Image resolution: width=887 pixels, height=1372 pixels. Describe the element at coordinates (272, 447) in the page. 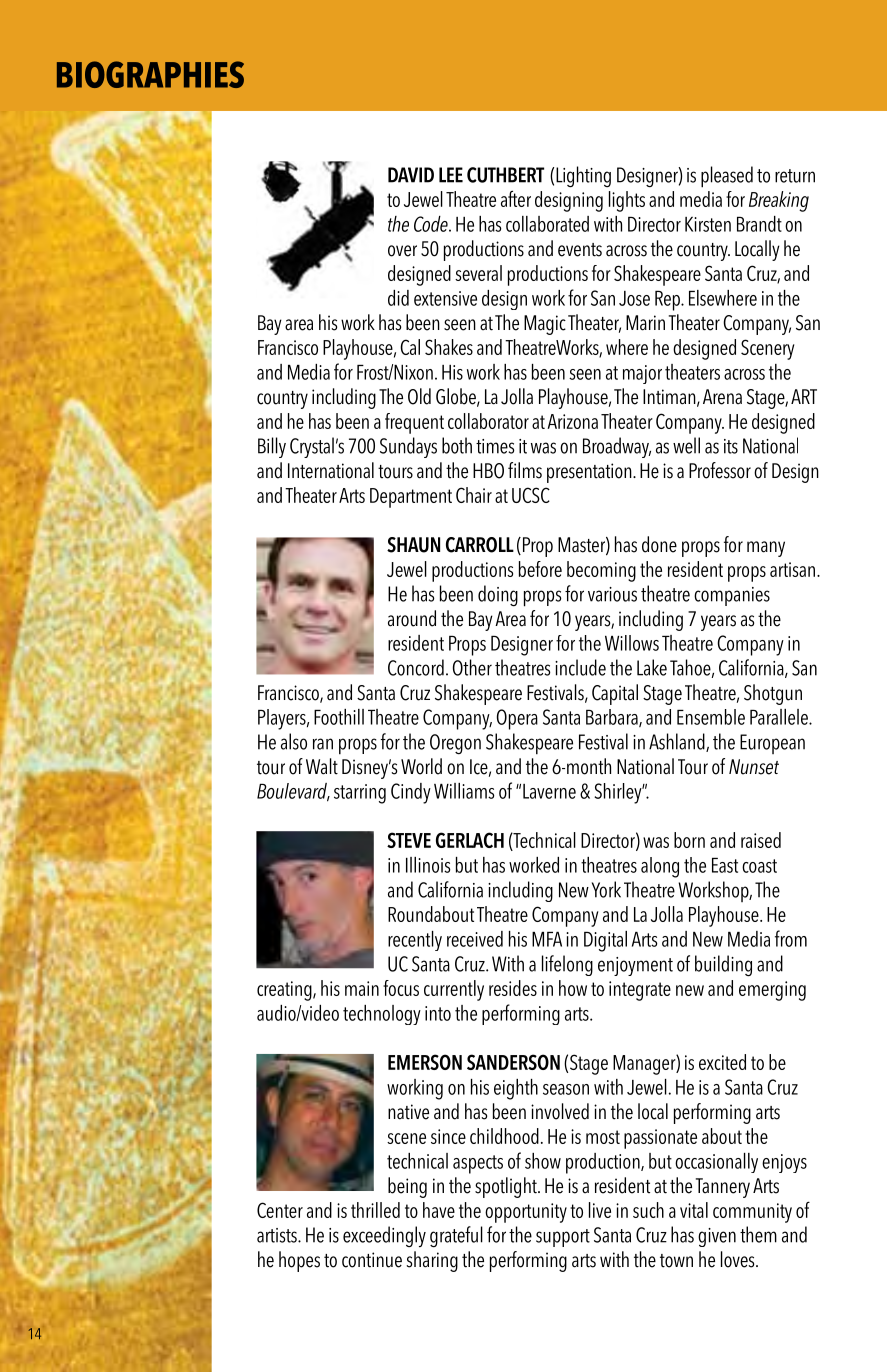

I see `Billy` at that location.
